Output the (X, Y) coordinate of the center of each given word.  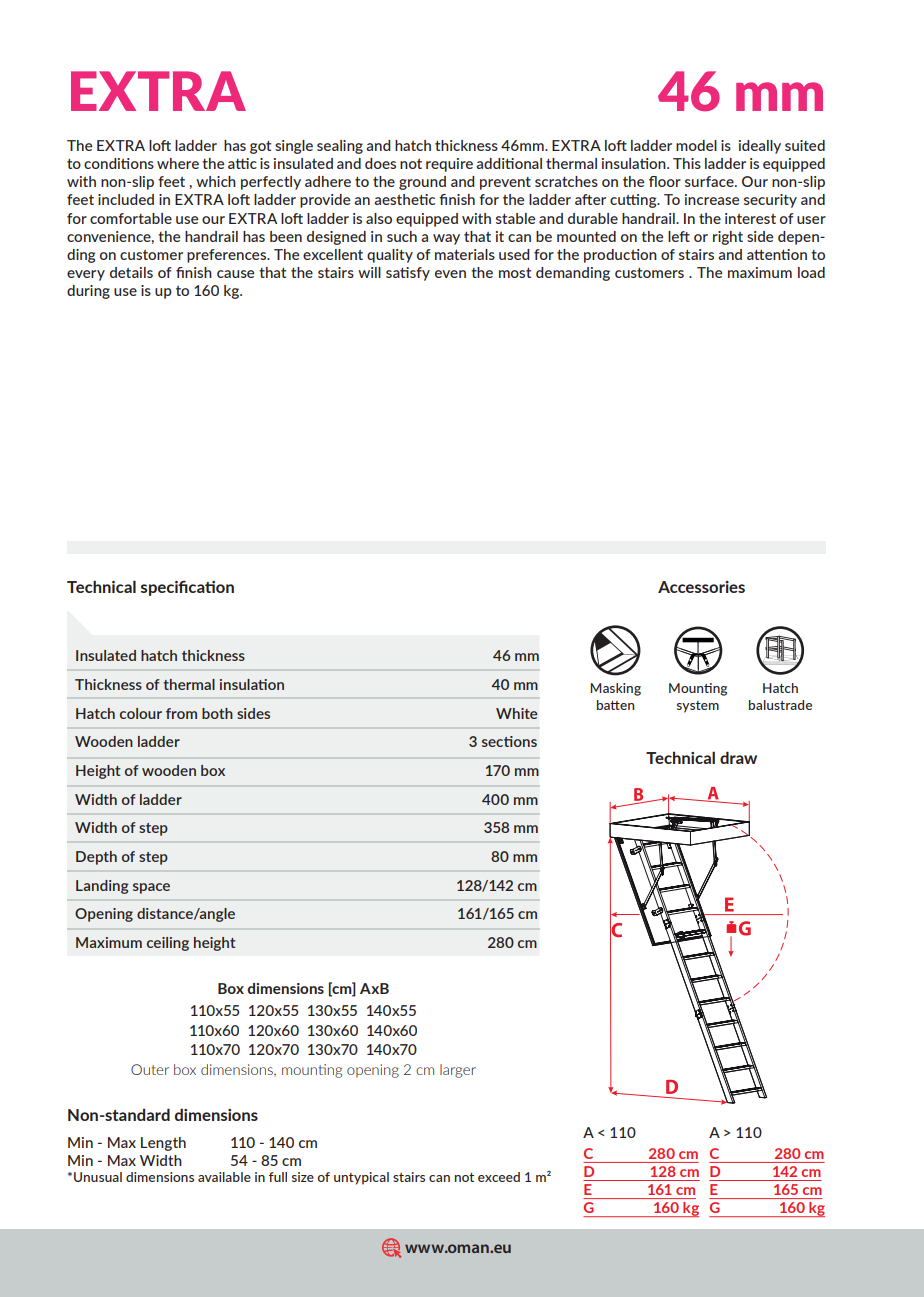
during (88, 292)
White (517, 713)
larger (458, 1071)
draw (738, 757)
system (698, 707)
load (811, 272)
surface (710, 181)
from (181, 713)
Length (163, 1144)
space (151, 888)
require (449, 165)
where (178, 163)
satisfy (408, 274)
